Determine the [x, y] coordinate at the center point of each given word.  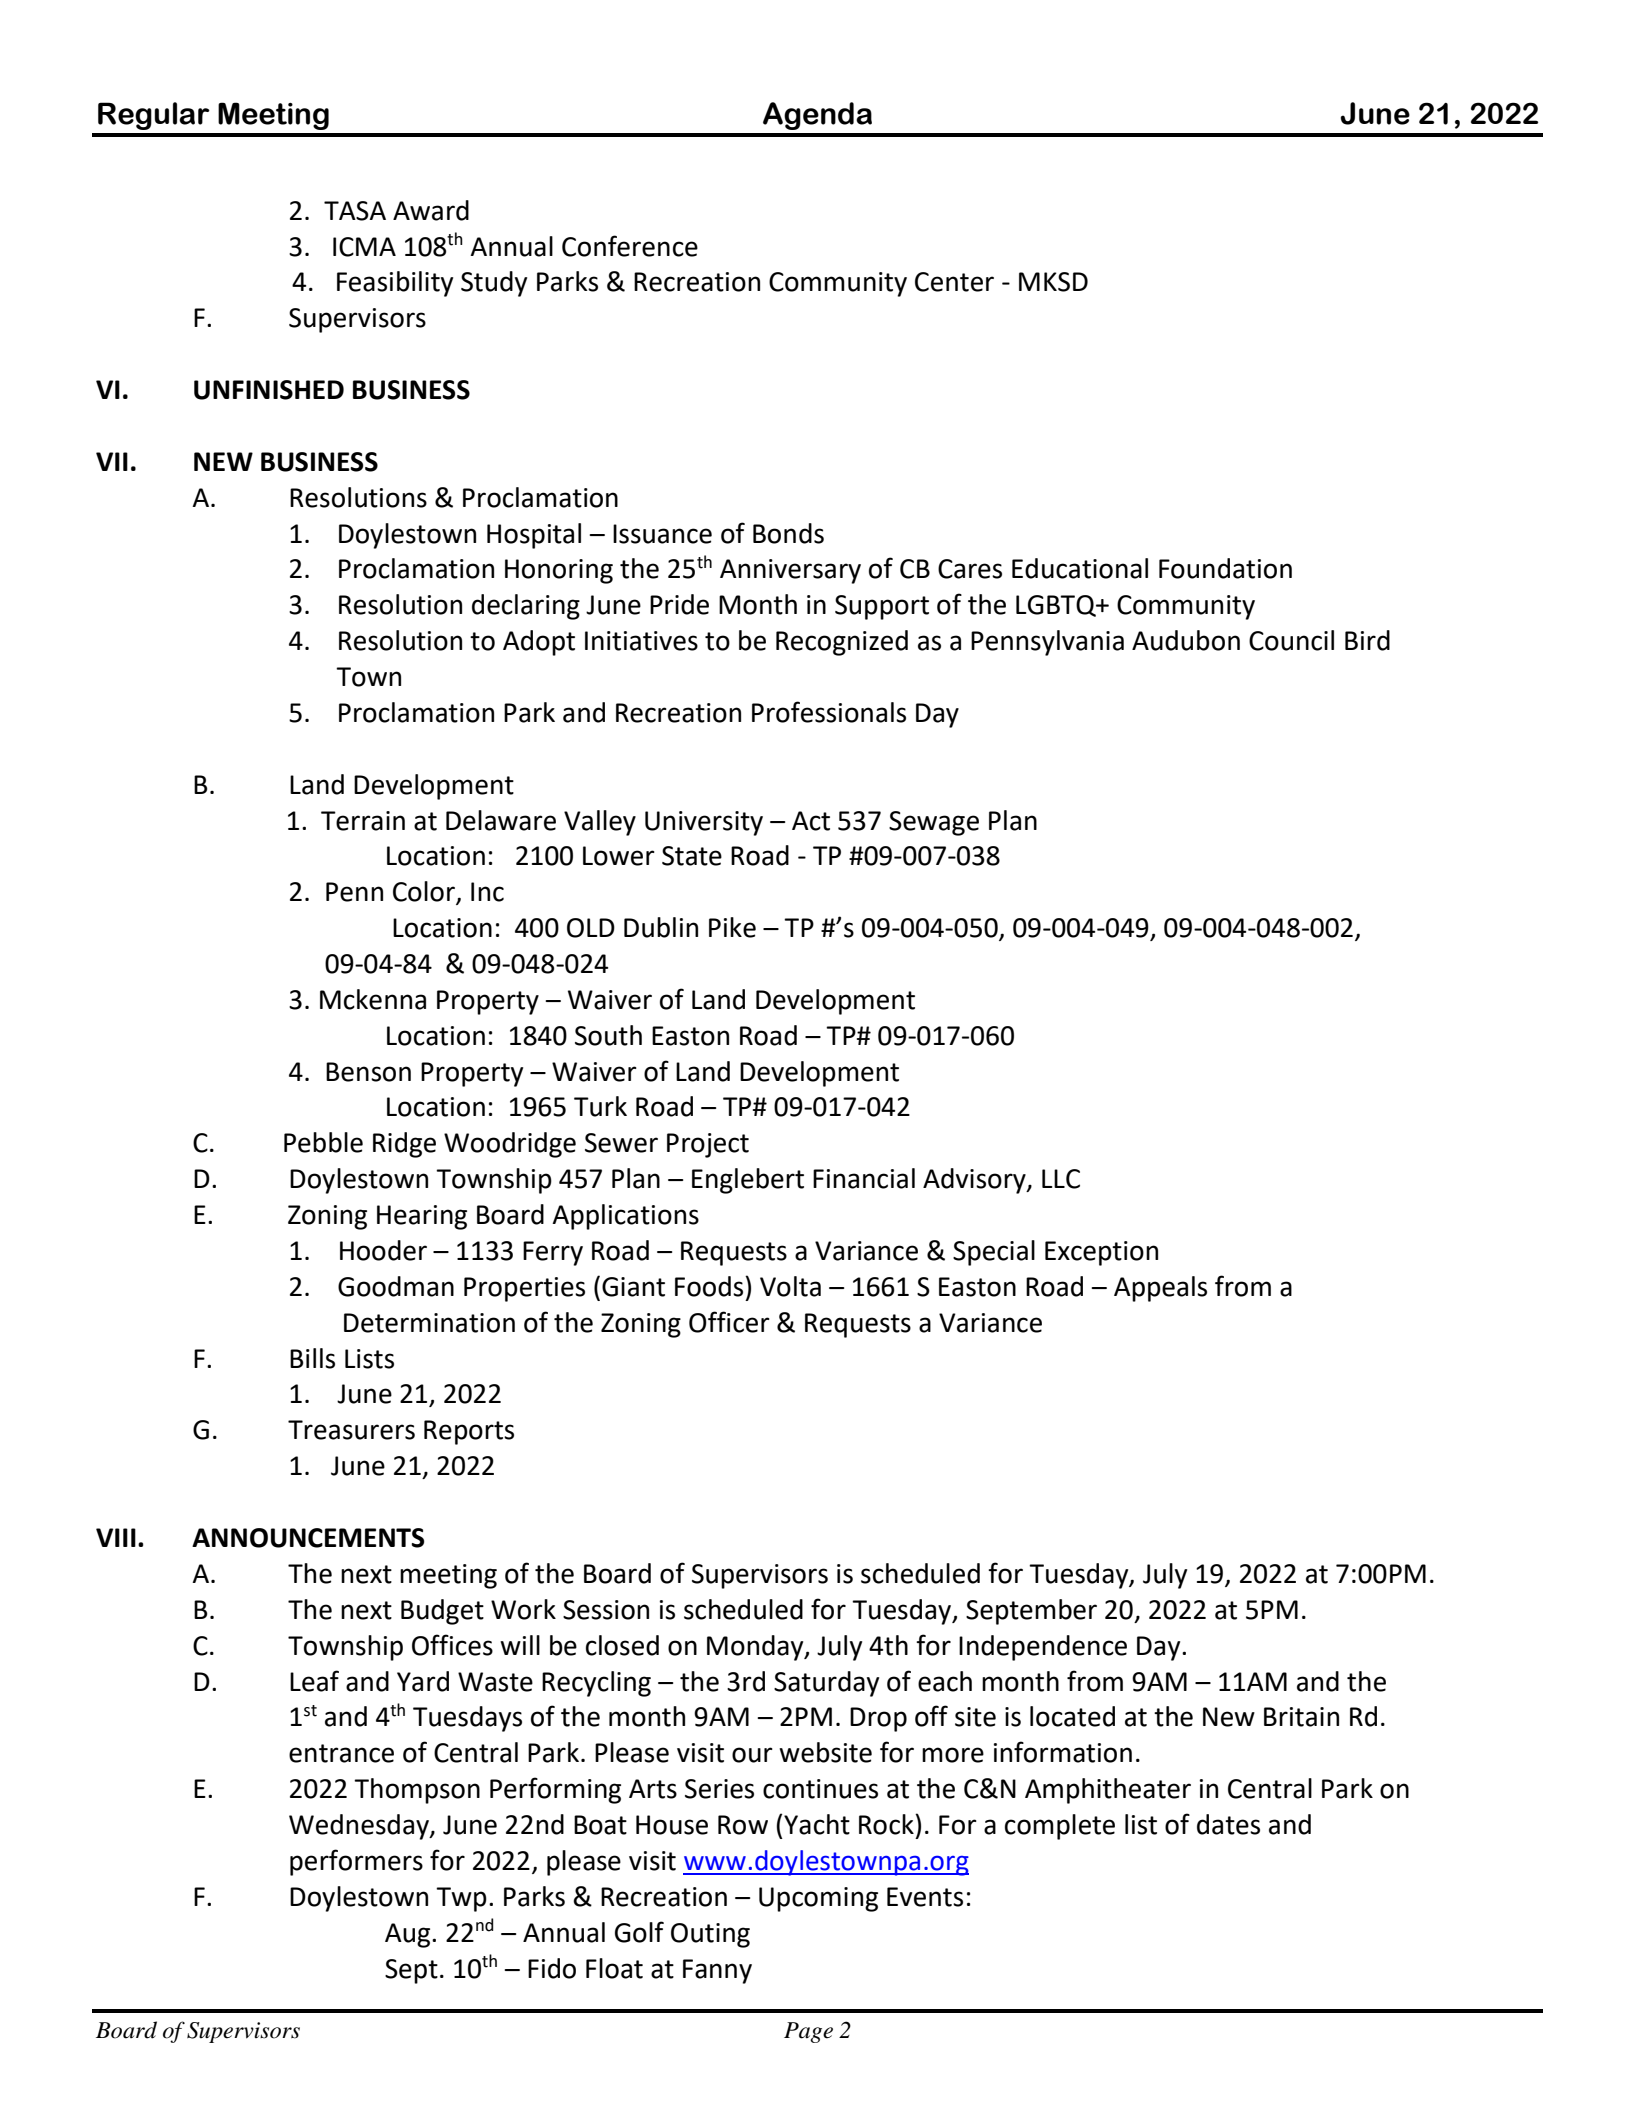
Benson [368, 1072]
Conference [630, 246]
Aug [409, 1935]
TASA [355, 211]
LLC [1061, 1179]
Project [708, 1145]
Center [954, 282]
